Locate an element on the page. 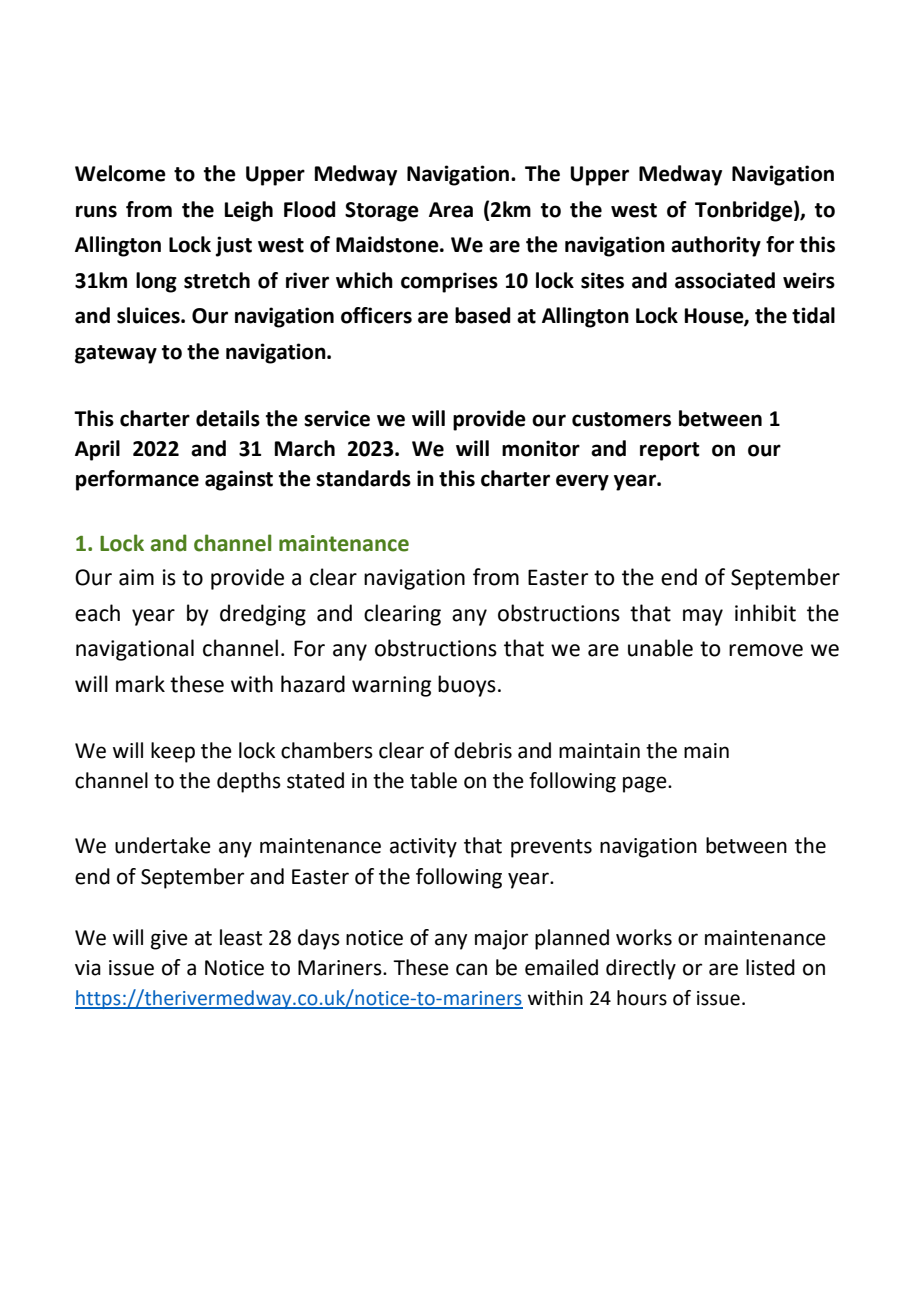 The width and height of the page is (924, 1313). buoys is located at coordinates (467, 686).
